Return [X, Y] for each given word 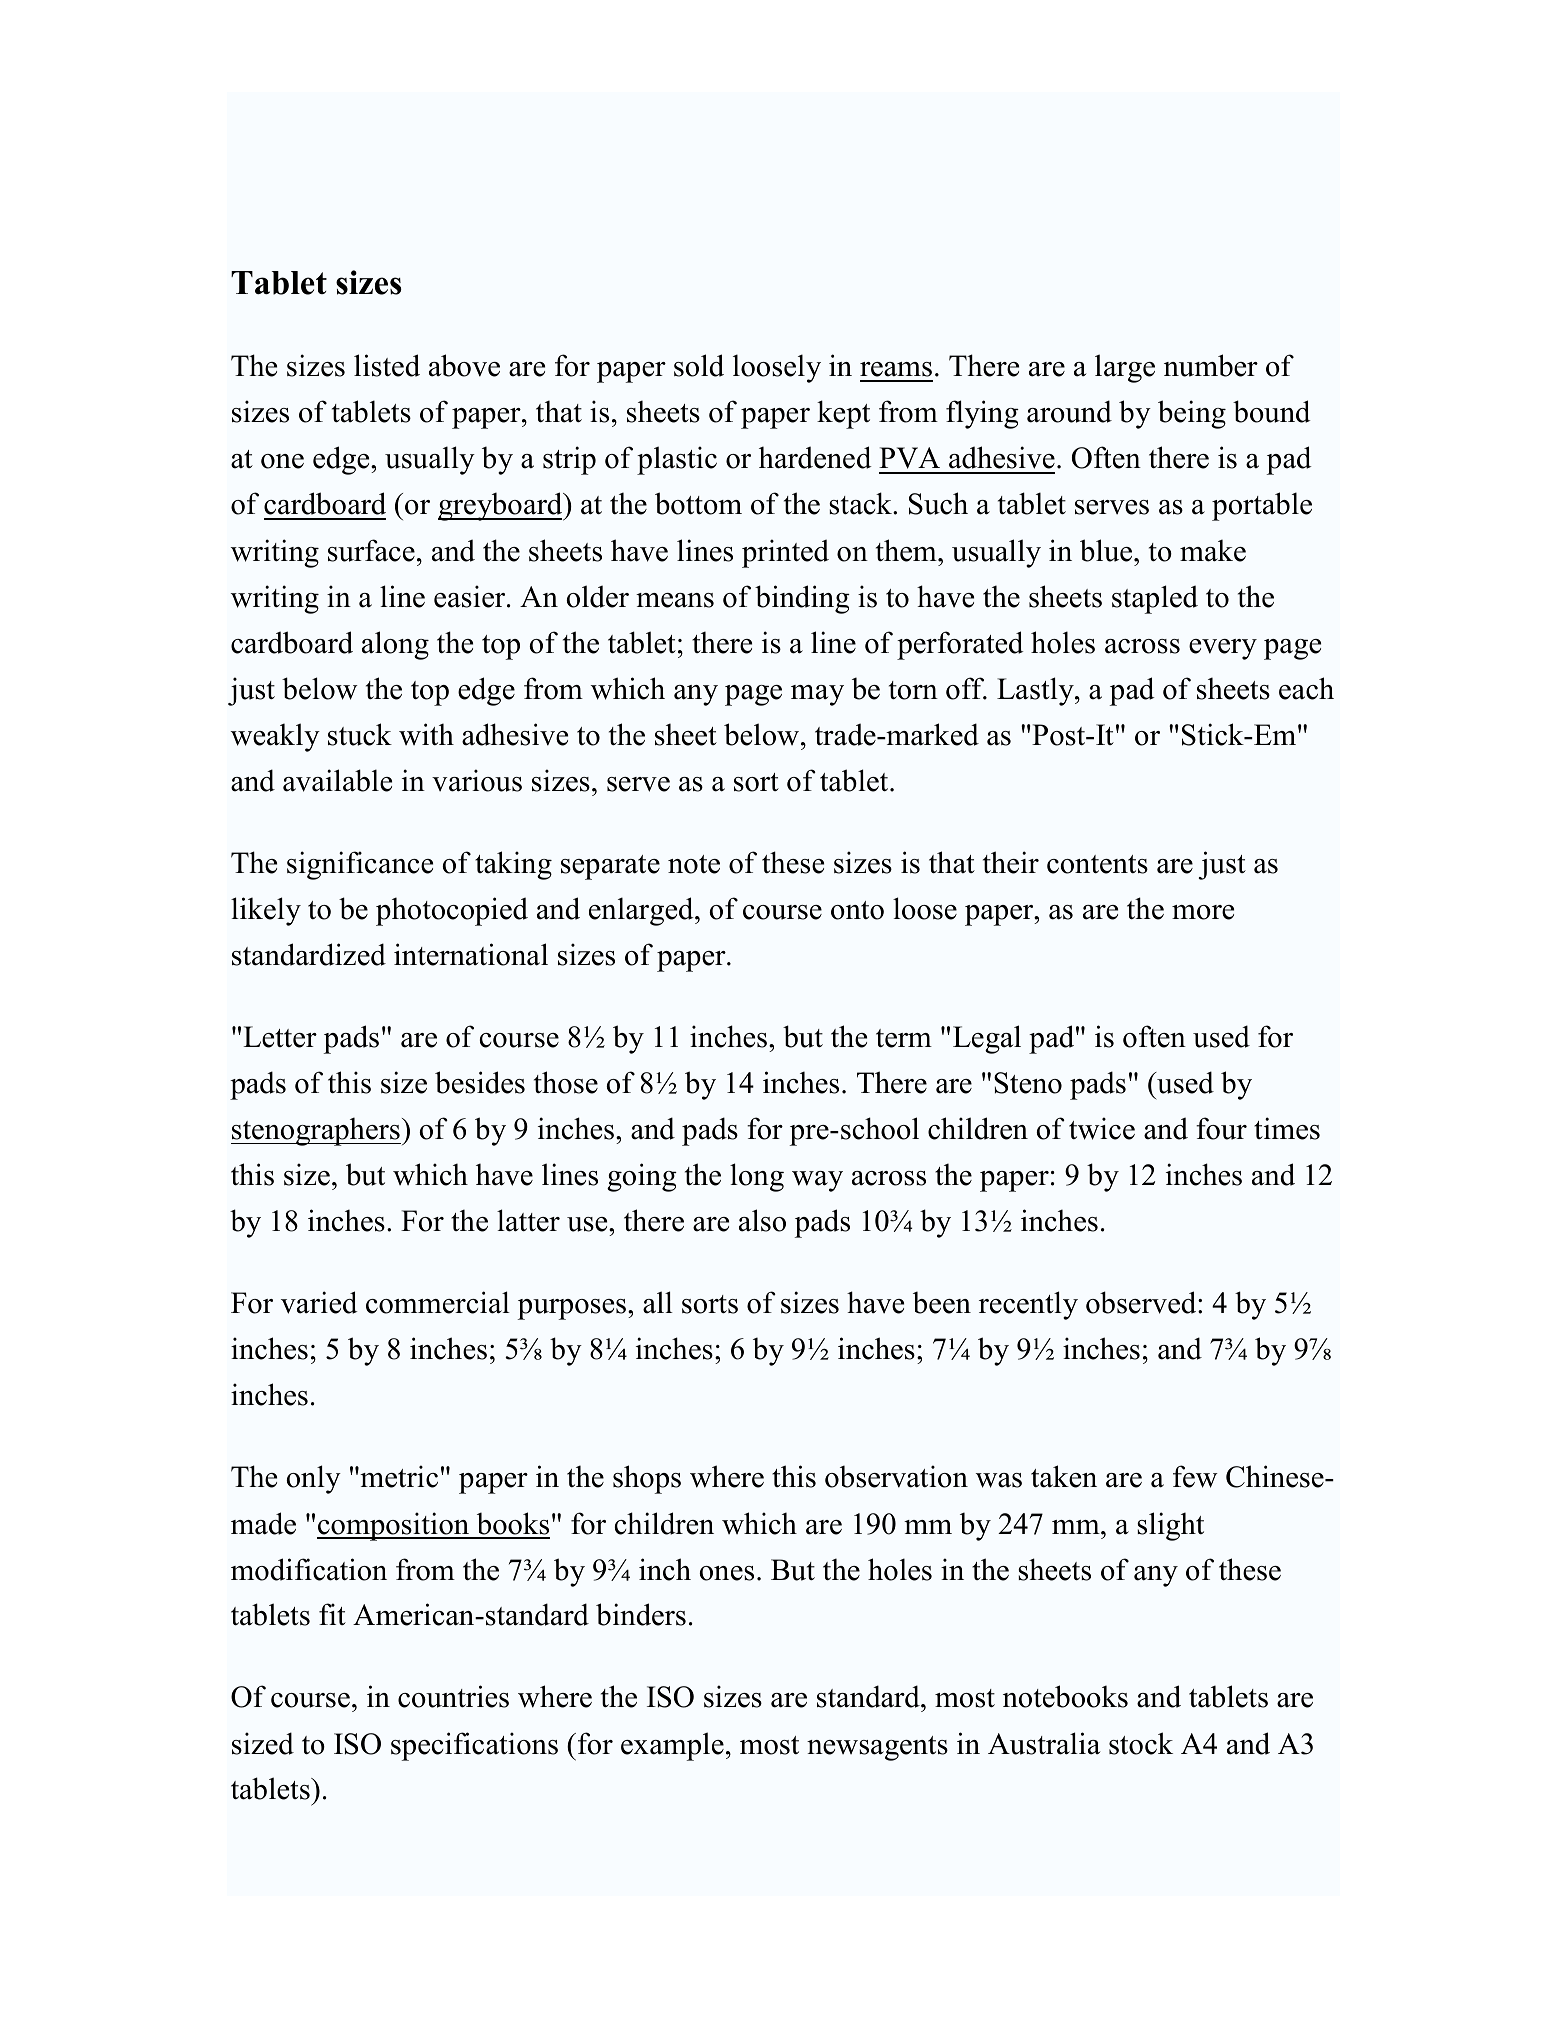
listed [387, 365]
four [1221, 1128]
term [904, 1038]
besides [480, 1082]
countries [453, 1696]
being [1192, 414]
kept [843, 414]
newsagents [877, 1748]
